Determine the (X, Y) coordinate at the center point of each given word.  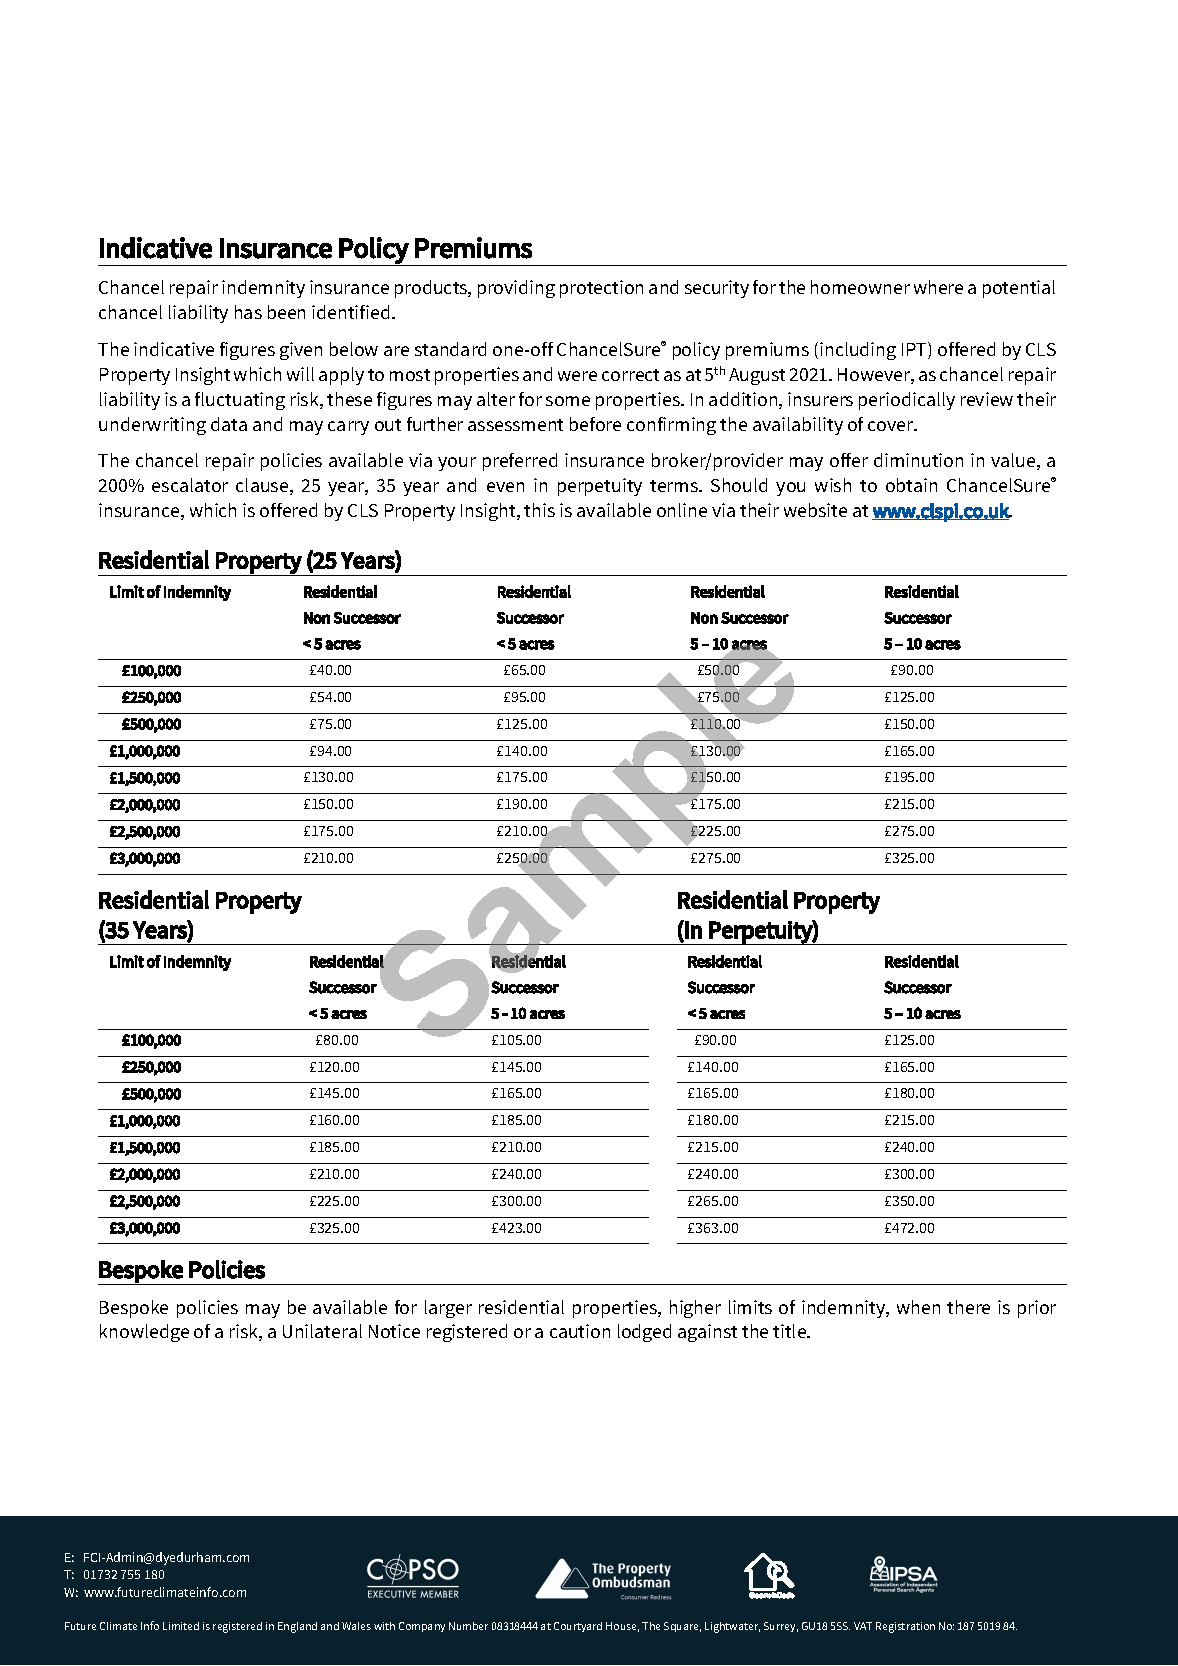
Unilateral (322, 1331)
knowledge (144, 1333)
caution (580, 1331)
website (815, 510)
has (248, 312)
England (297, 1627)
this (539, 510)
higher (695, 1309)
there (968, 1307)
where (938, 287)
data (229, 424)
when (918, 1307)
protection (601, 289)
